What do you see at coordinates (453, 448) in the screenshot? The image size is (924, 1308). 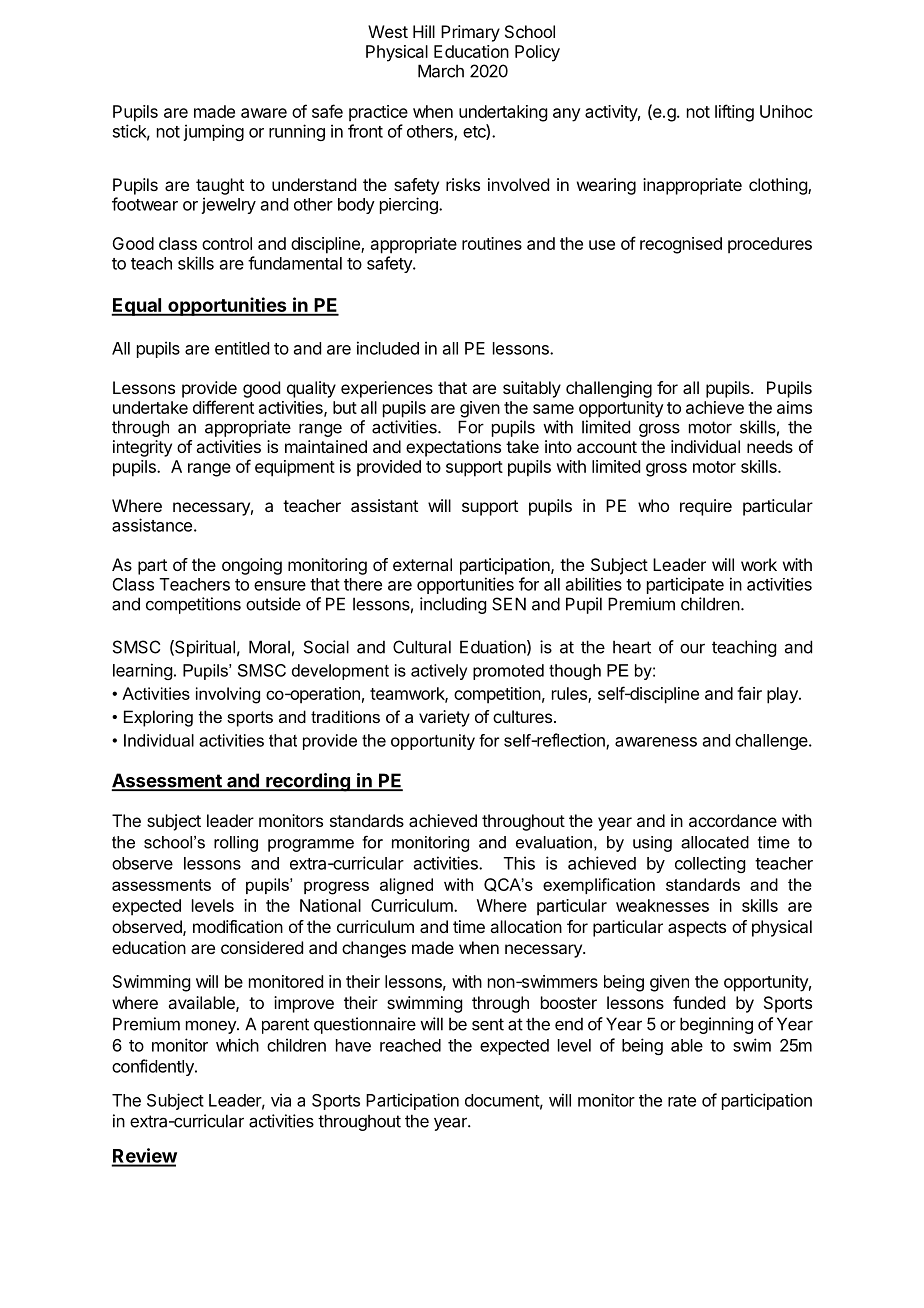 I see `expectations` at bounding box center [453, 448].
